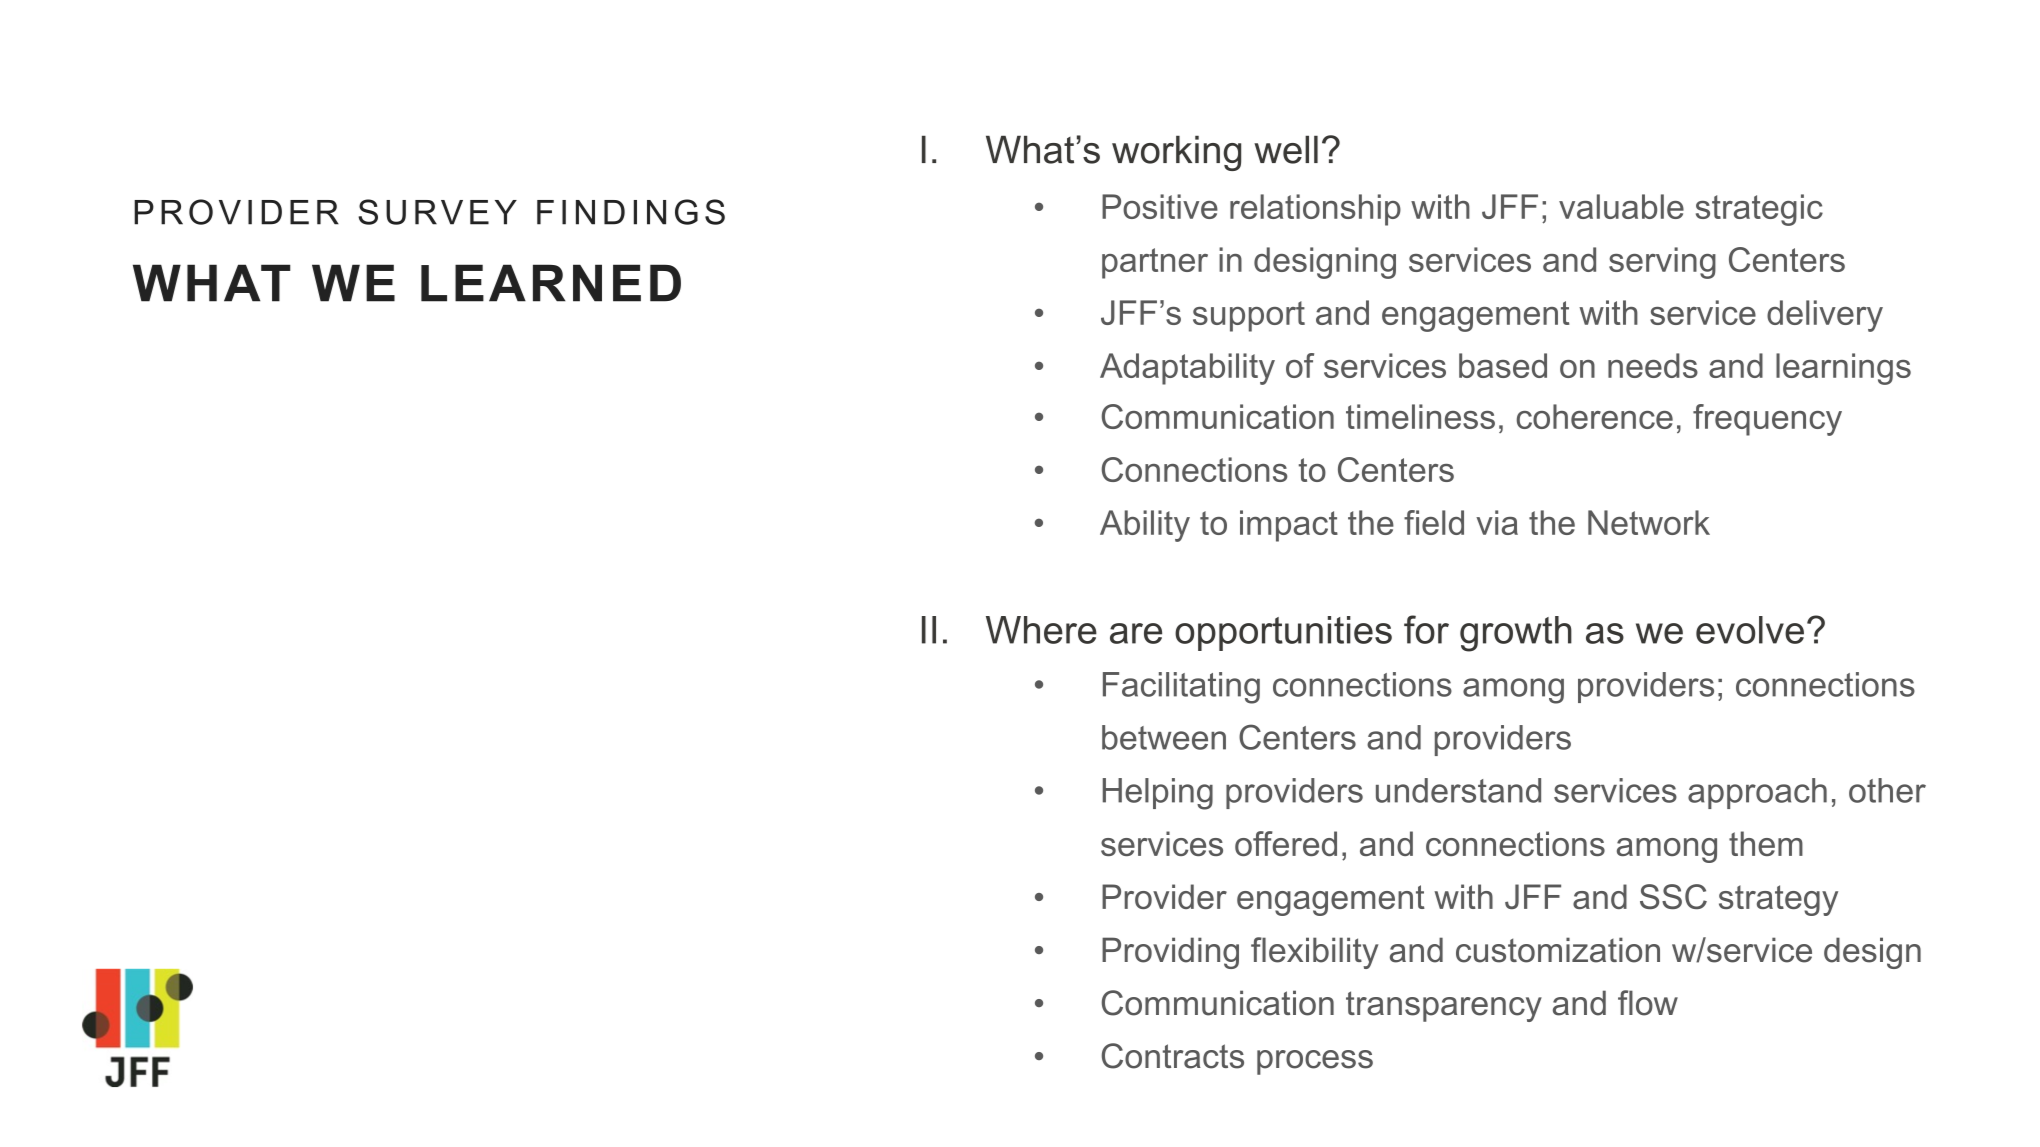  I want to click on Positive, so click(1160, 206).
